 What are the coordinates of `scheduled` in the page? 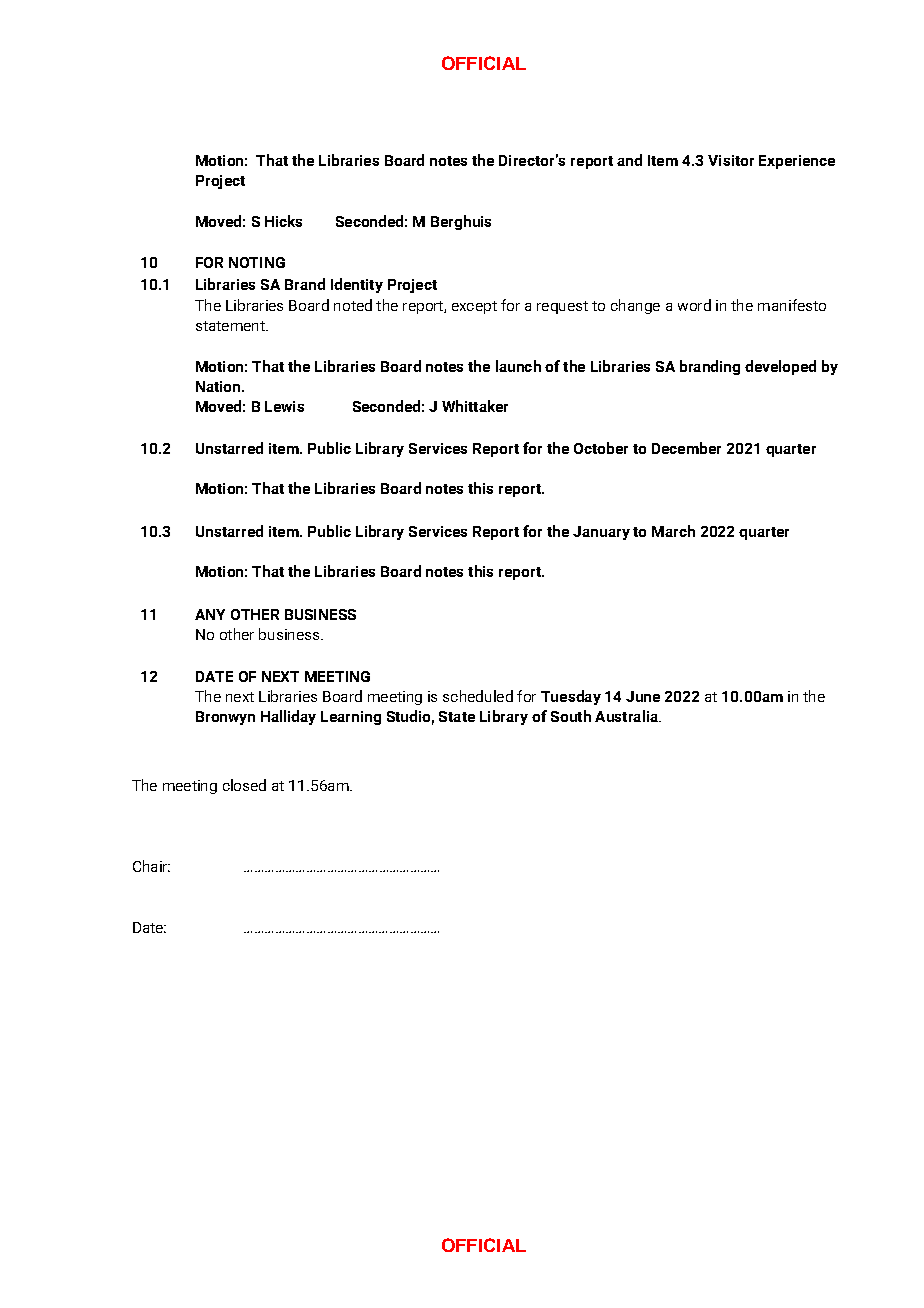 It's located at (478, 696).
